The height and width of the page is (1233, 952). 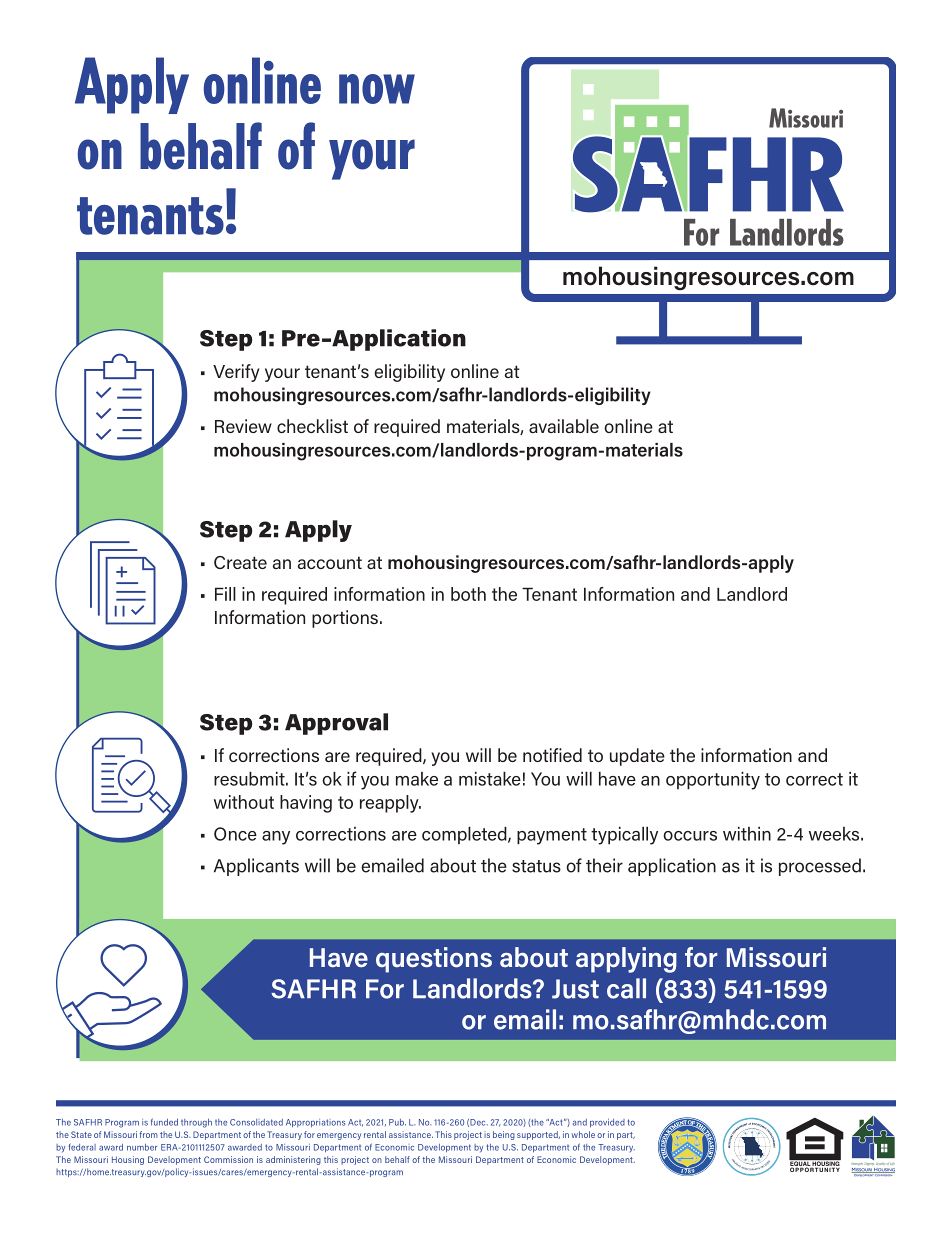 I want to click on checklist, so click(x=312, y=426).
